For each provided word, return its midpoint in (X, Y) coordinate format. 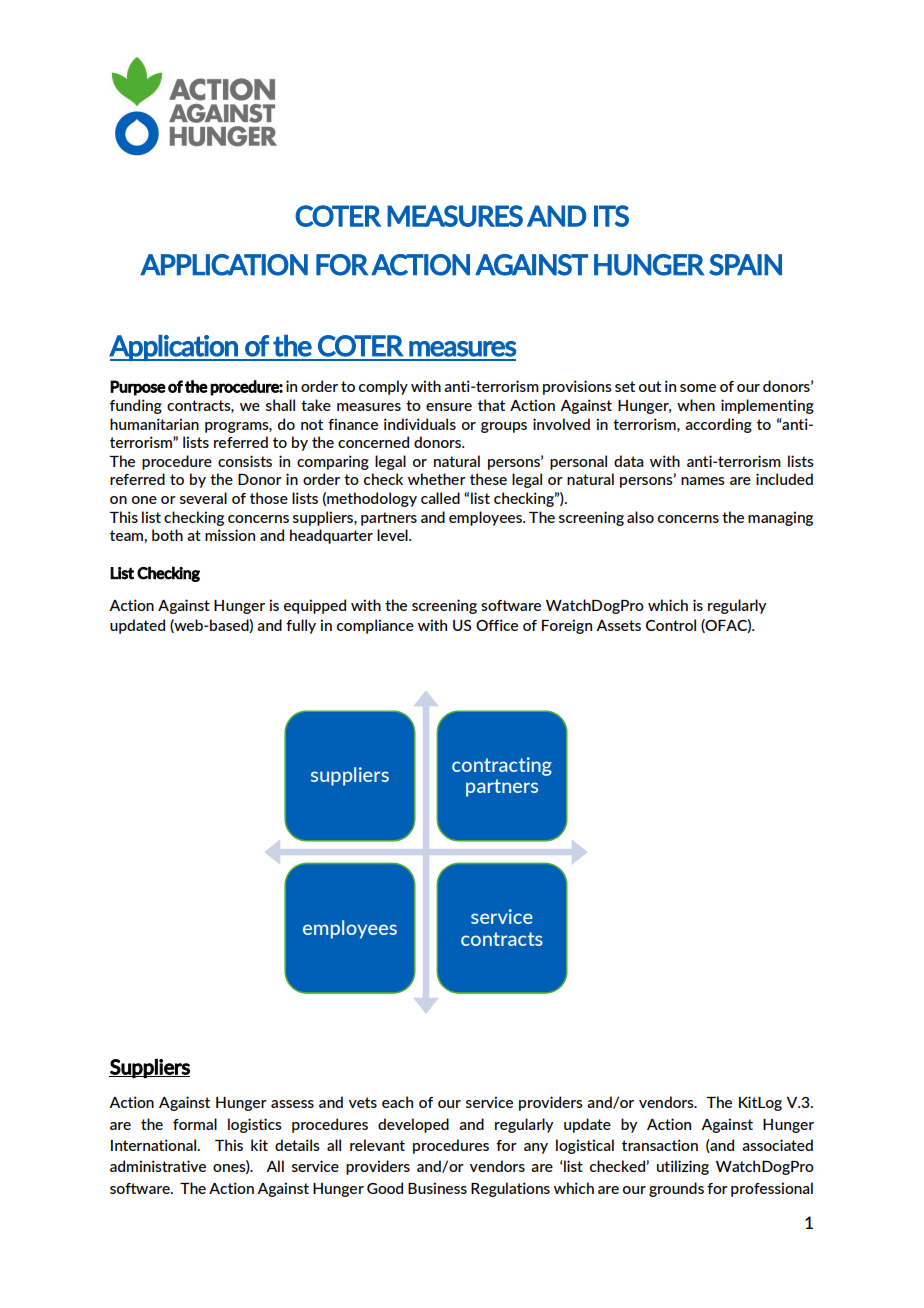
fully (301, 626)
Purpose (138, 388)
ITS (611, 216)
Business (437, 1188)
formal (195, 1124)
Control (671, 625)
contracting (502, 766)
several (203, 498)
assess (292, 1104)
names (703, 481)
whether (437, 479)
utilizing (683, 1167)
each (397, 1102)
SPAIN (745, 265)
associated (777, 1145)
